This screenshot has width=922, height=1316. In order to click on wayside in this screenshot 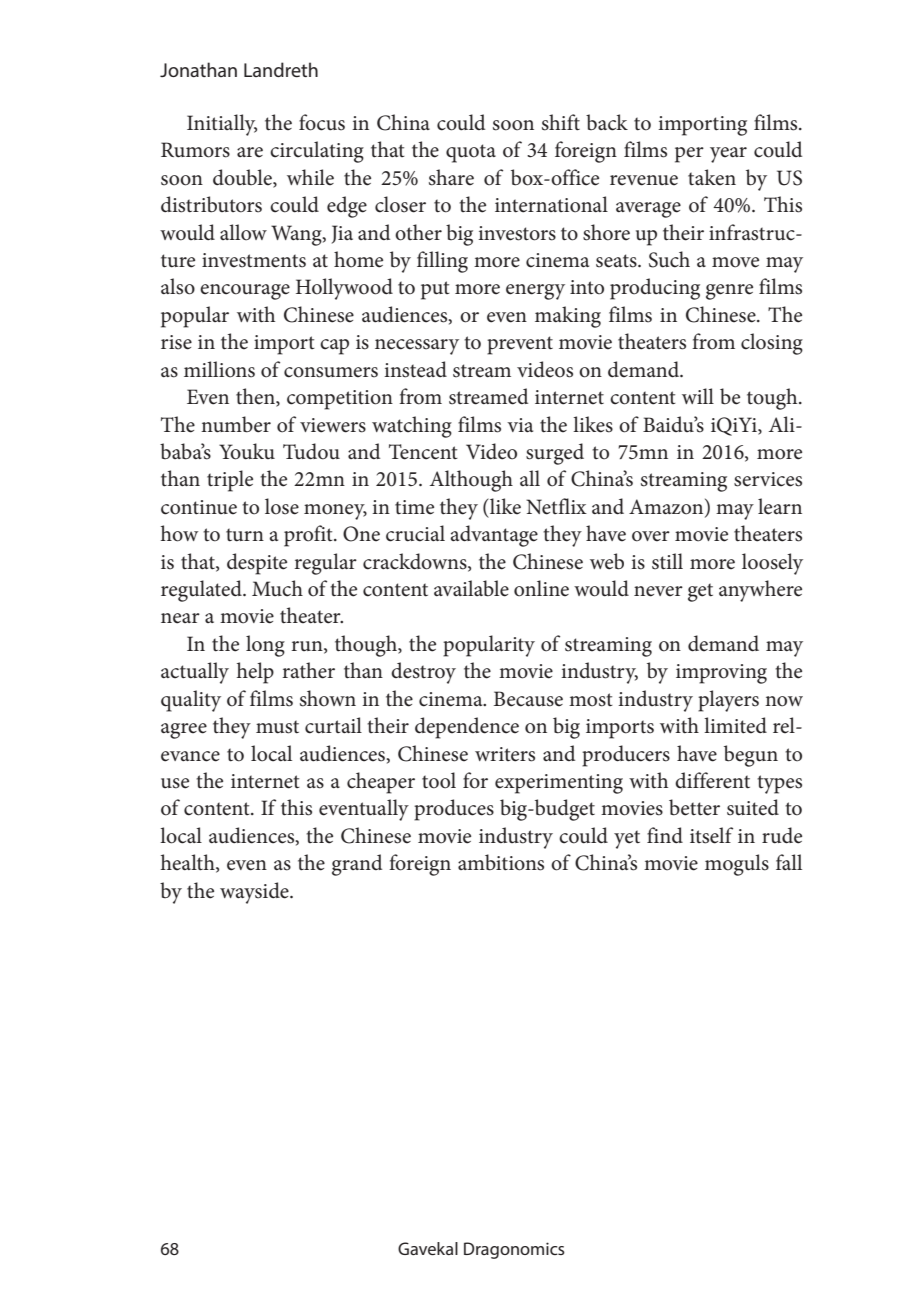, I will do `click(255, 893)`.
